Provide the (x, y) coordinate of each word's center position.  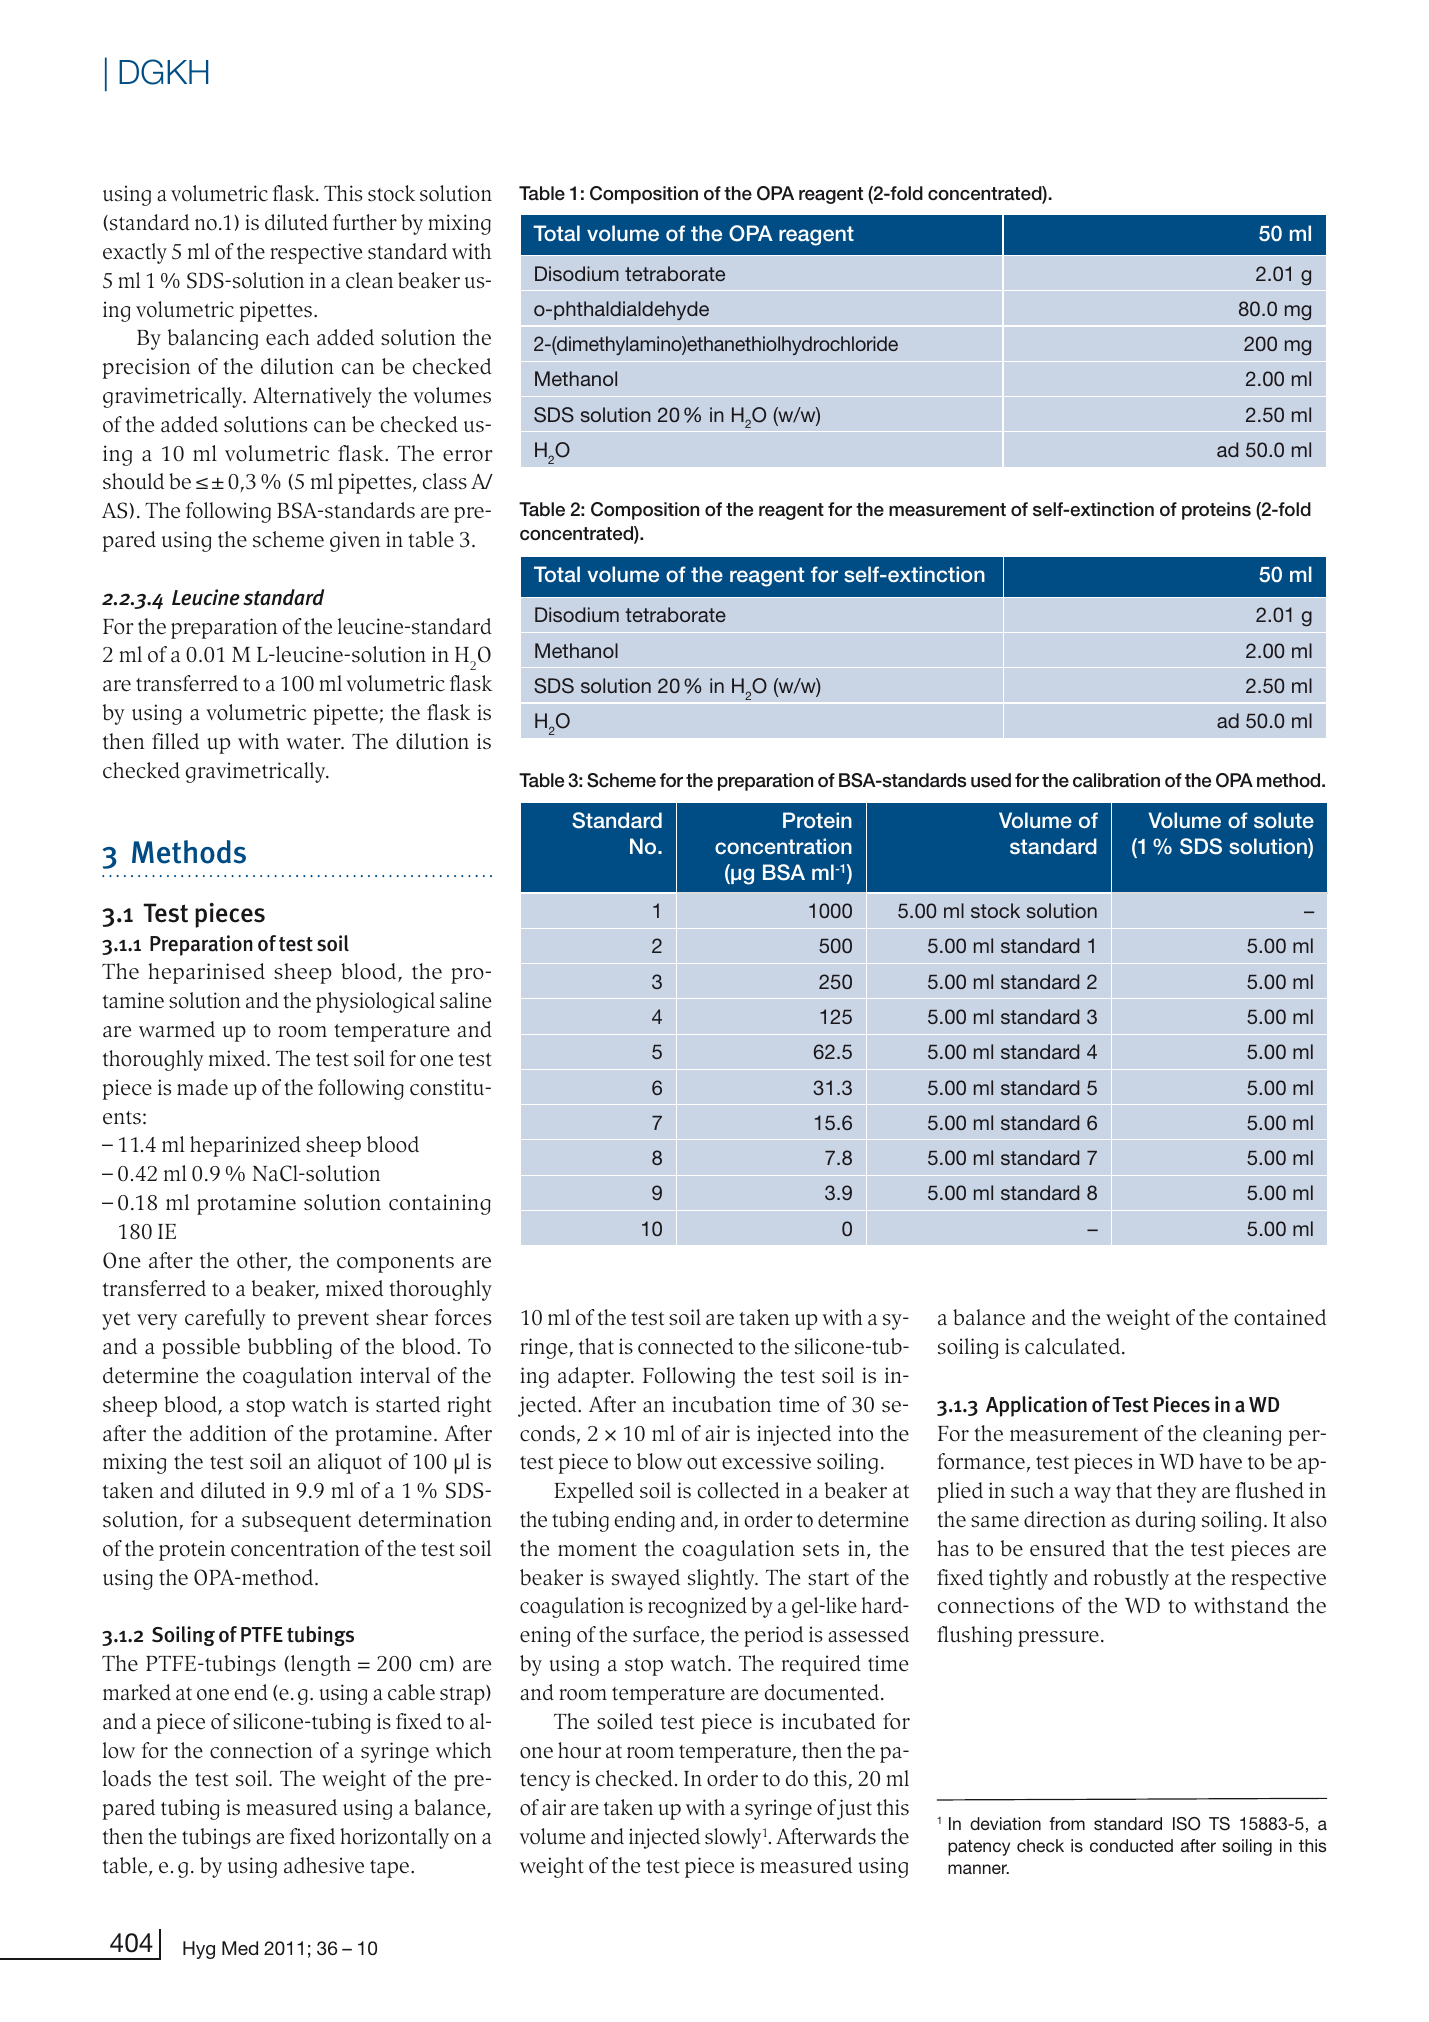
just (854, 1809)
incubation (722, 1404)
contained (1280, 1317)
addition (228, 1433)
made (202, 1087)
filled (175, 741)
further (365, 222)
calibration (1116, 780)
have (1220, 1461)
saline (465, 1000)
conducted (1131, 1845)
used (991, 780)
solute (1284, 820)
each (288, 337)
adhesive (324, 1865)
